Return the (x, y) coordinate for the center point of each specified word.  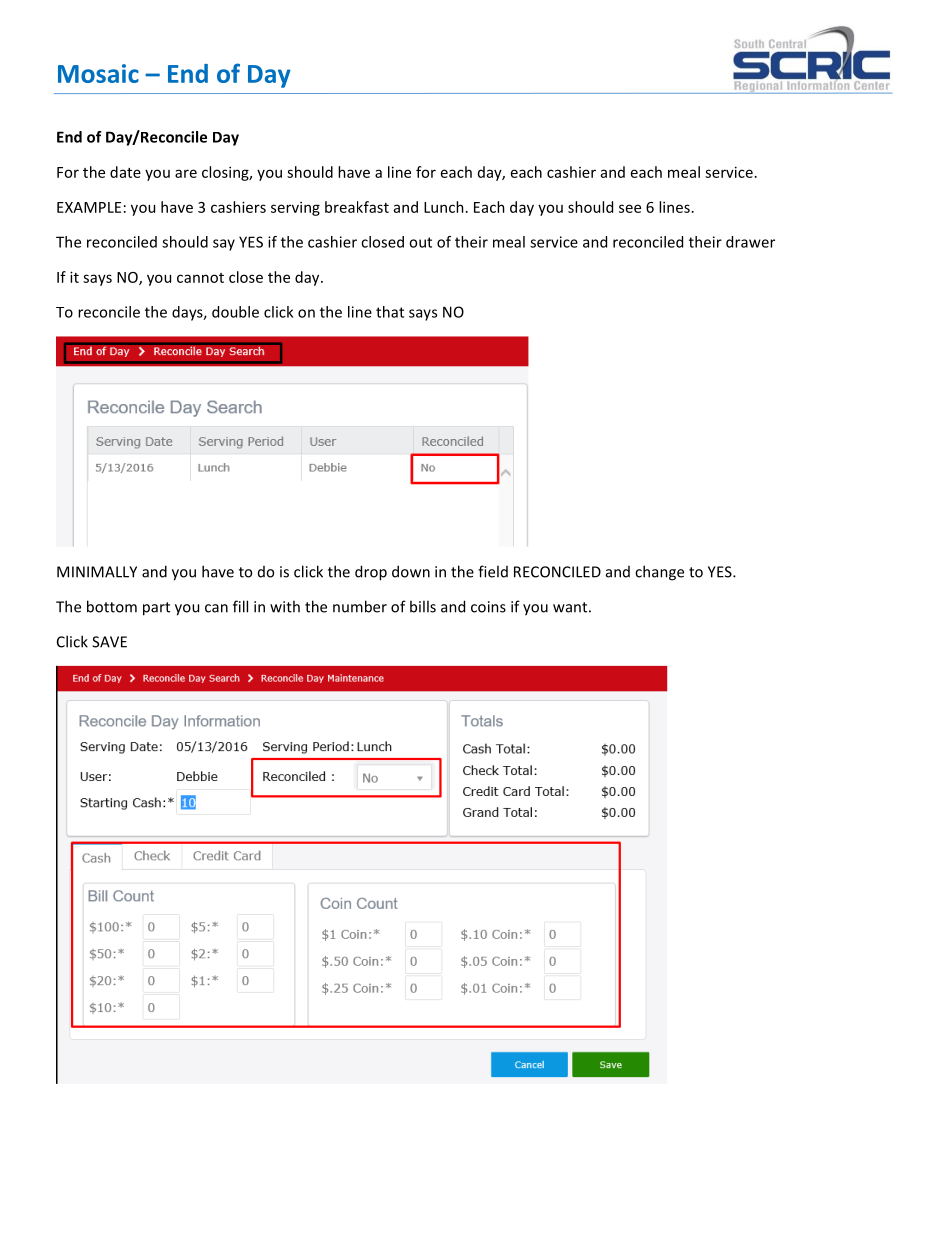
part (156, 609)
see (630, 208)
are (186, 173)
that (390, 312)
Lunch (444, 207)
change (659, 573)
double (235, 312)
